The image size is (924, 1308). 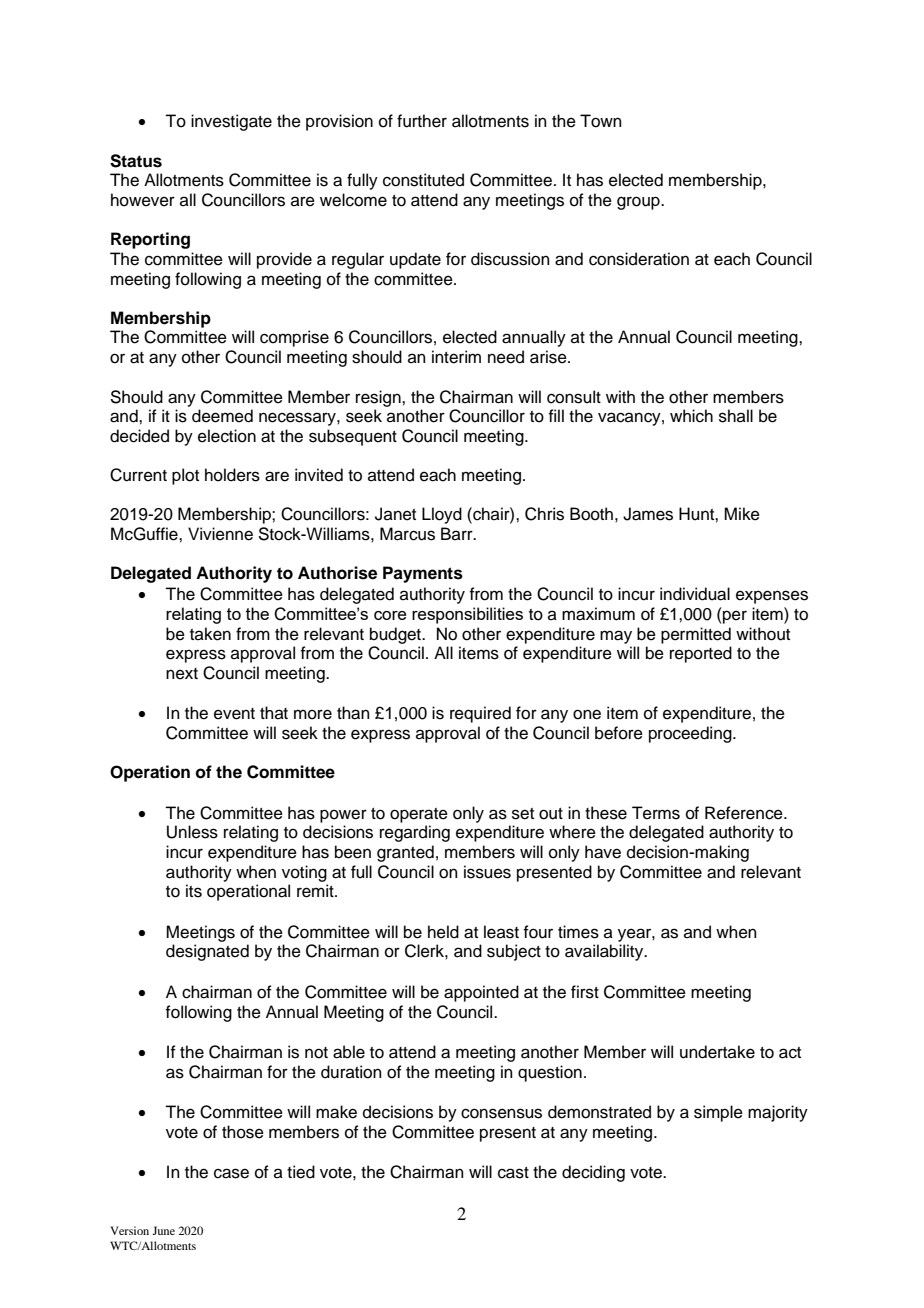 I want to click on investigate, so click(x=231, y=122).
